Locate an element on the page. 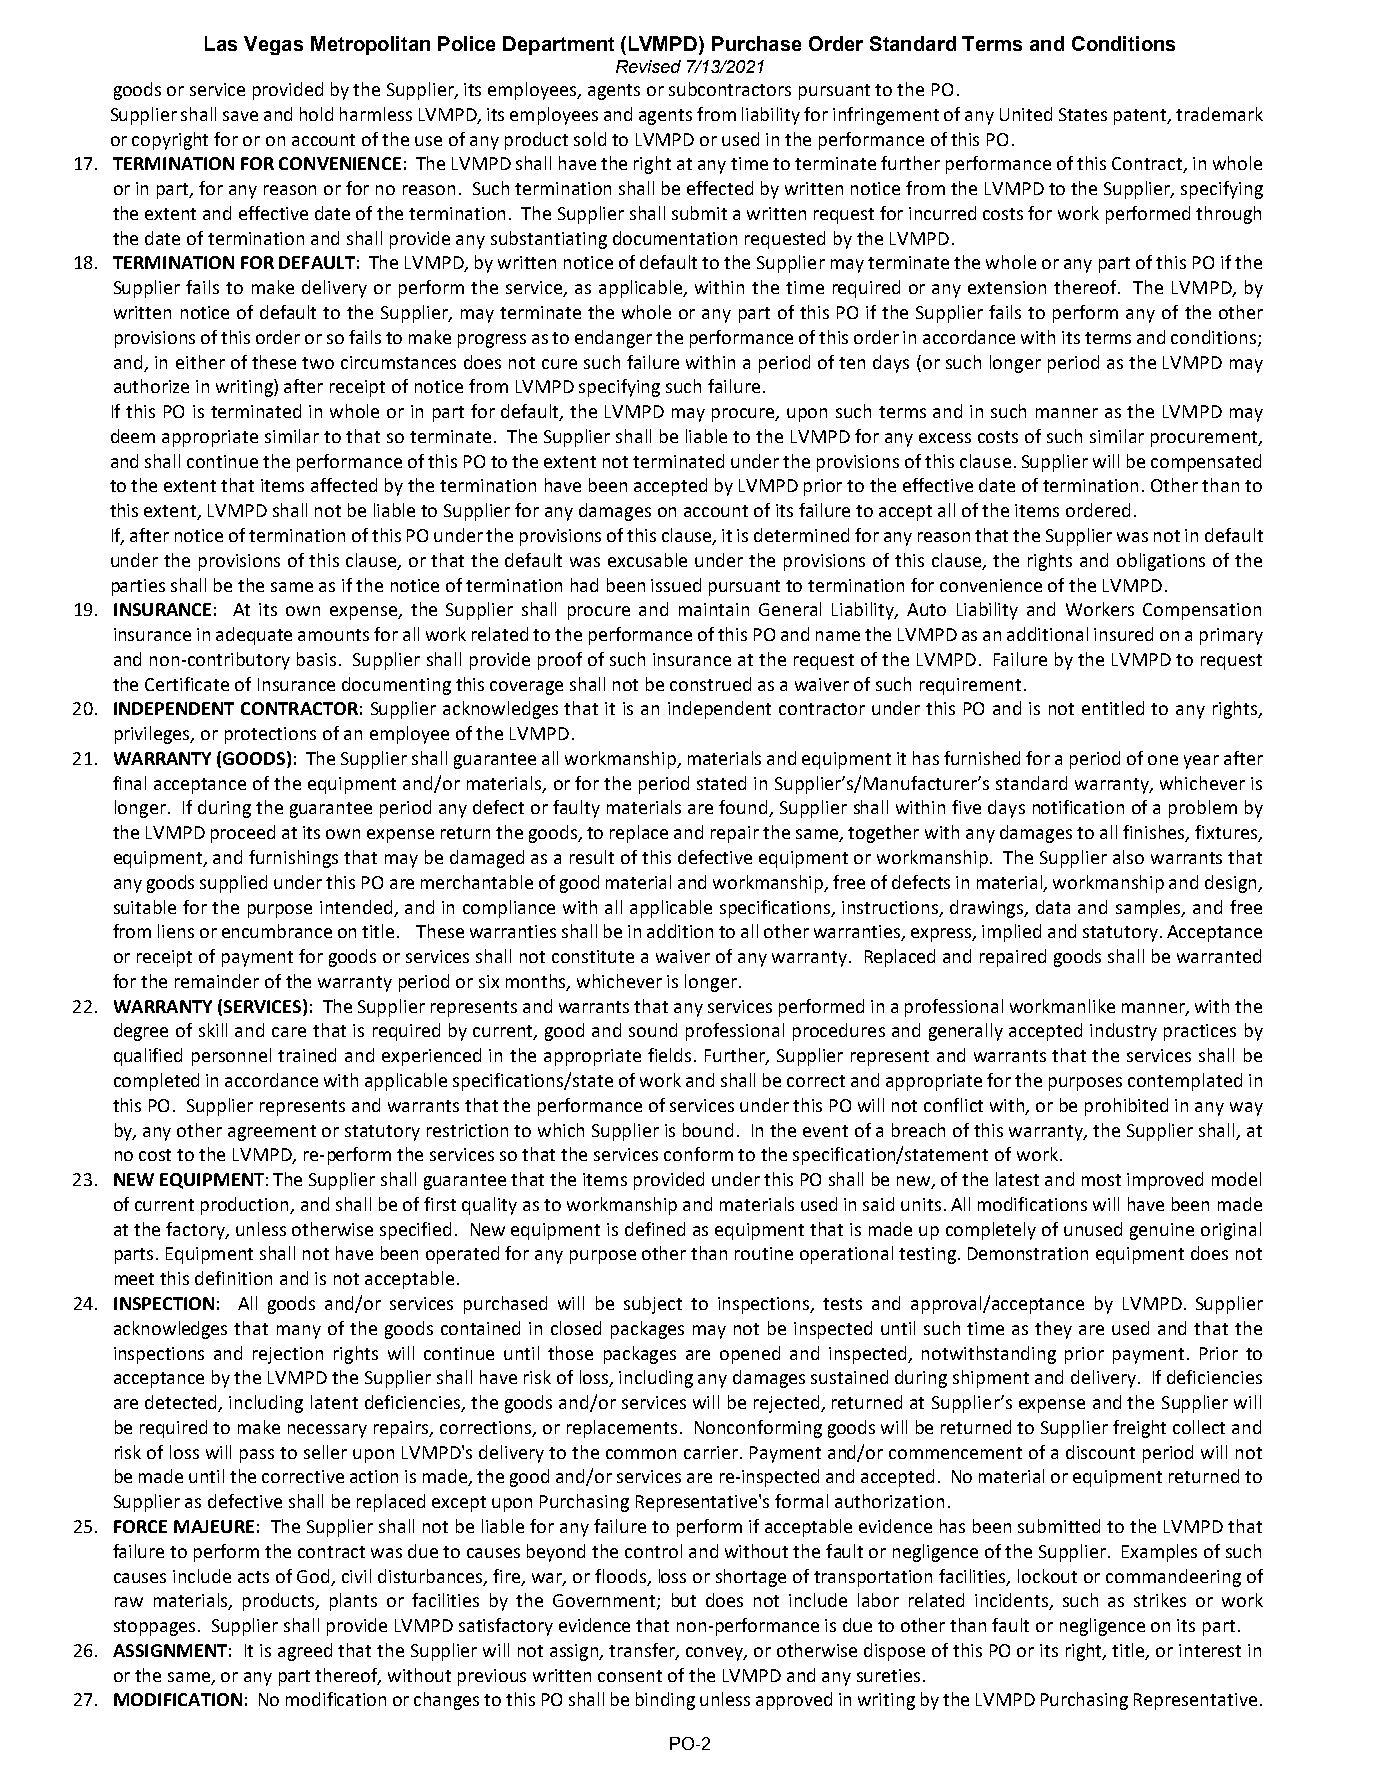 This image has height=1786, width=1380. compensated is located at coordinates (1206, 463).
